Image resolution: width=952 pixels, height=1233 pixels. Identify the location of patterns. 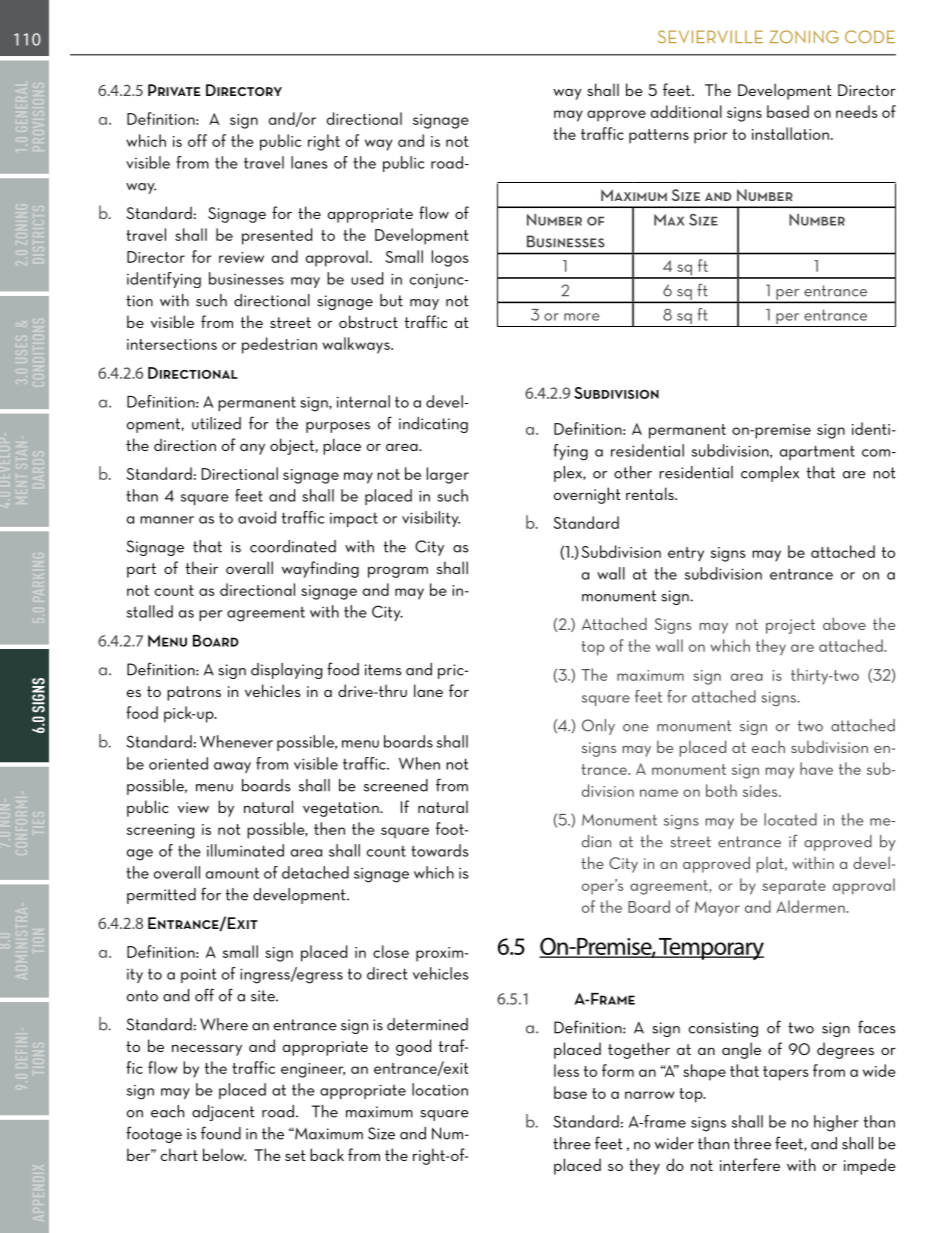
(659, 136).
